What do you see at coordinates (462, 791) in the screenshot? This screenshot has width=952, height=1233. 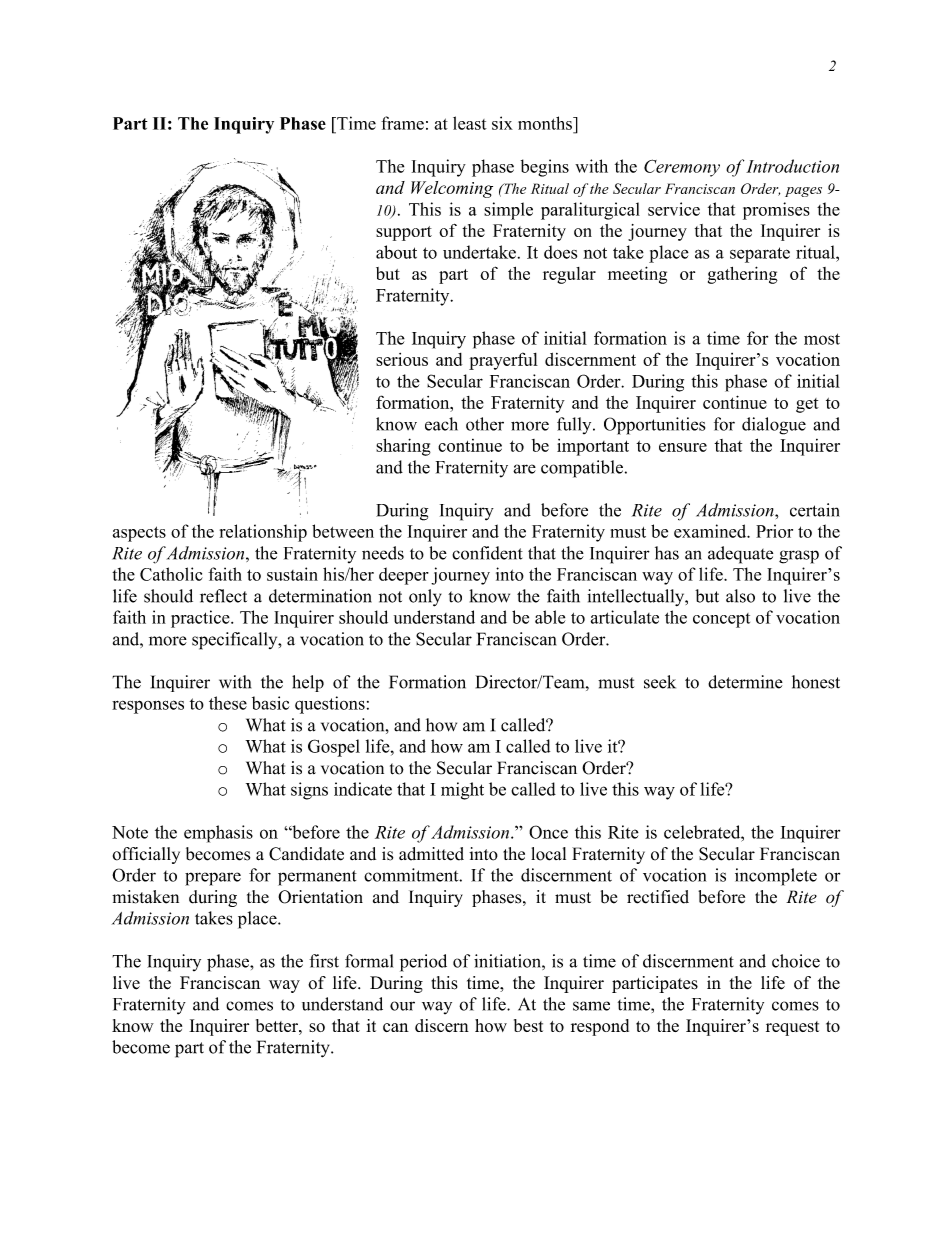 I see `might` at bounding box center [462, 791].
